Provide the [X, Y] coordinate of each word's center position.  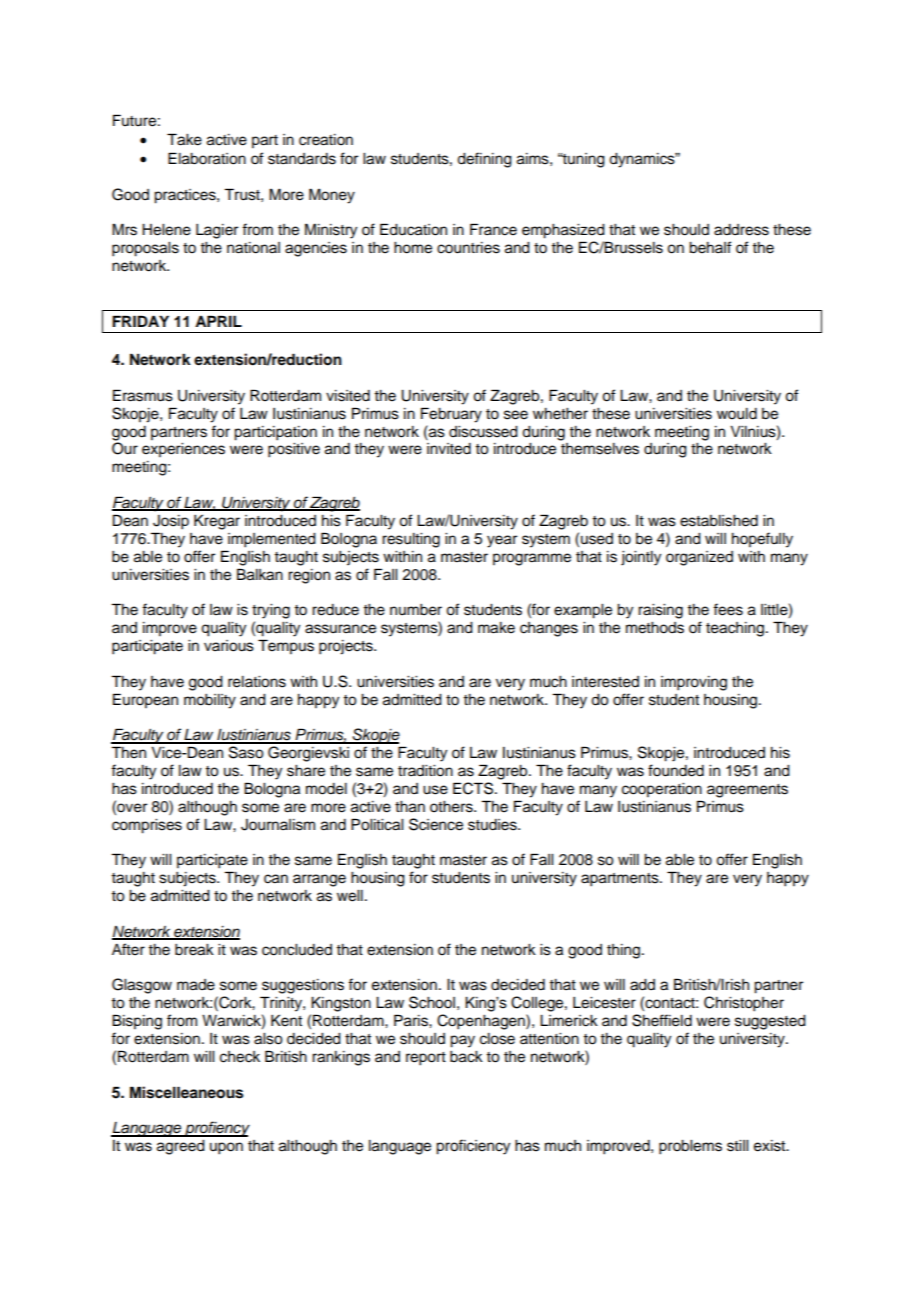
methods [655, 628]
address [741, 230]
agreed [181, 1147]
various [229, 646]
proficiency [473, 1147]
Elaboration [207, 158]
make [496, 628]
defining [484, 160]
